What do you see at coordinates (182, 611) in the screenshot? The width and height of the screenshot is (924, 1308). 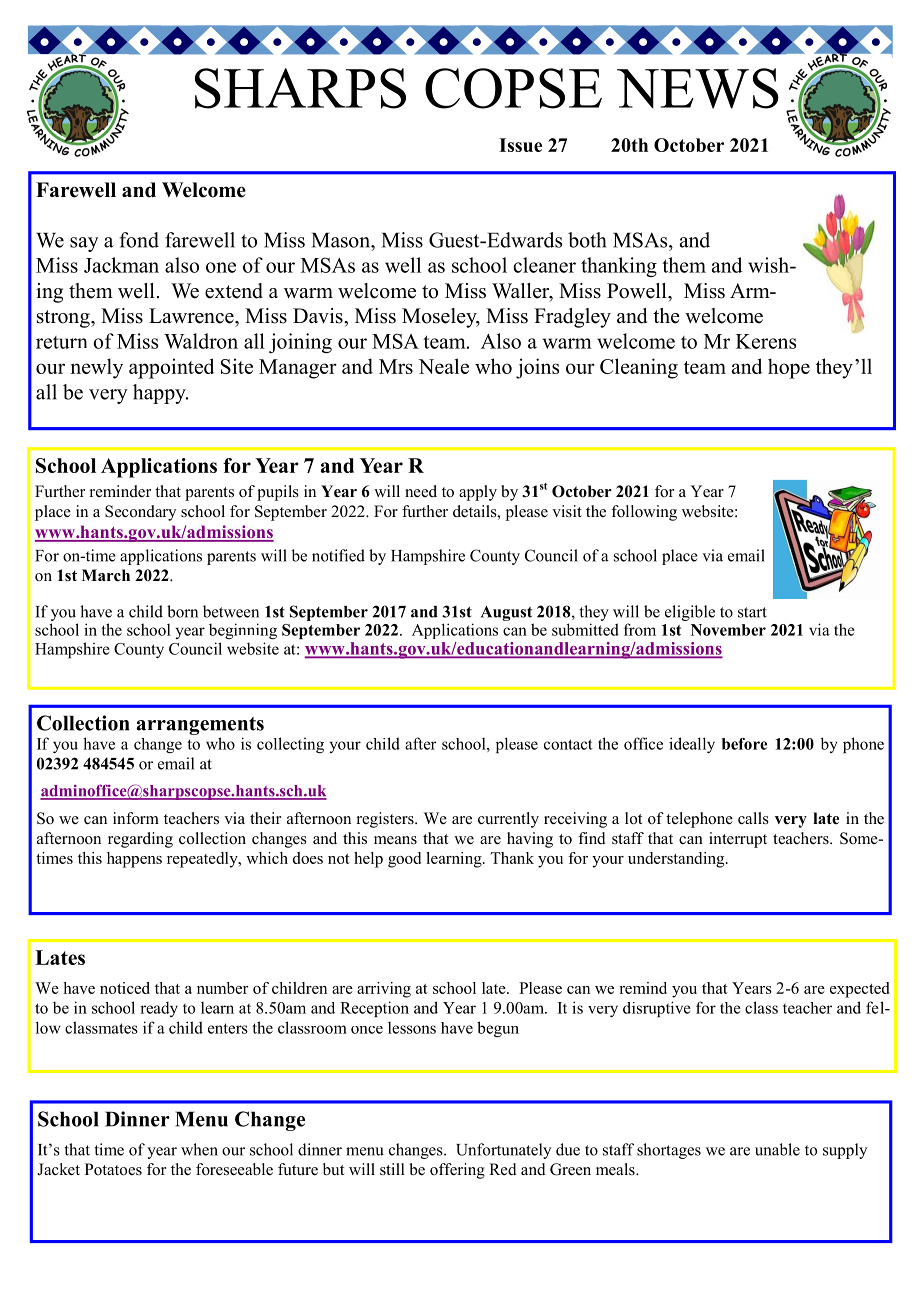 I see `born` at bounding box center [182, 611].
